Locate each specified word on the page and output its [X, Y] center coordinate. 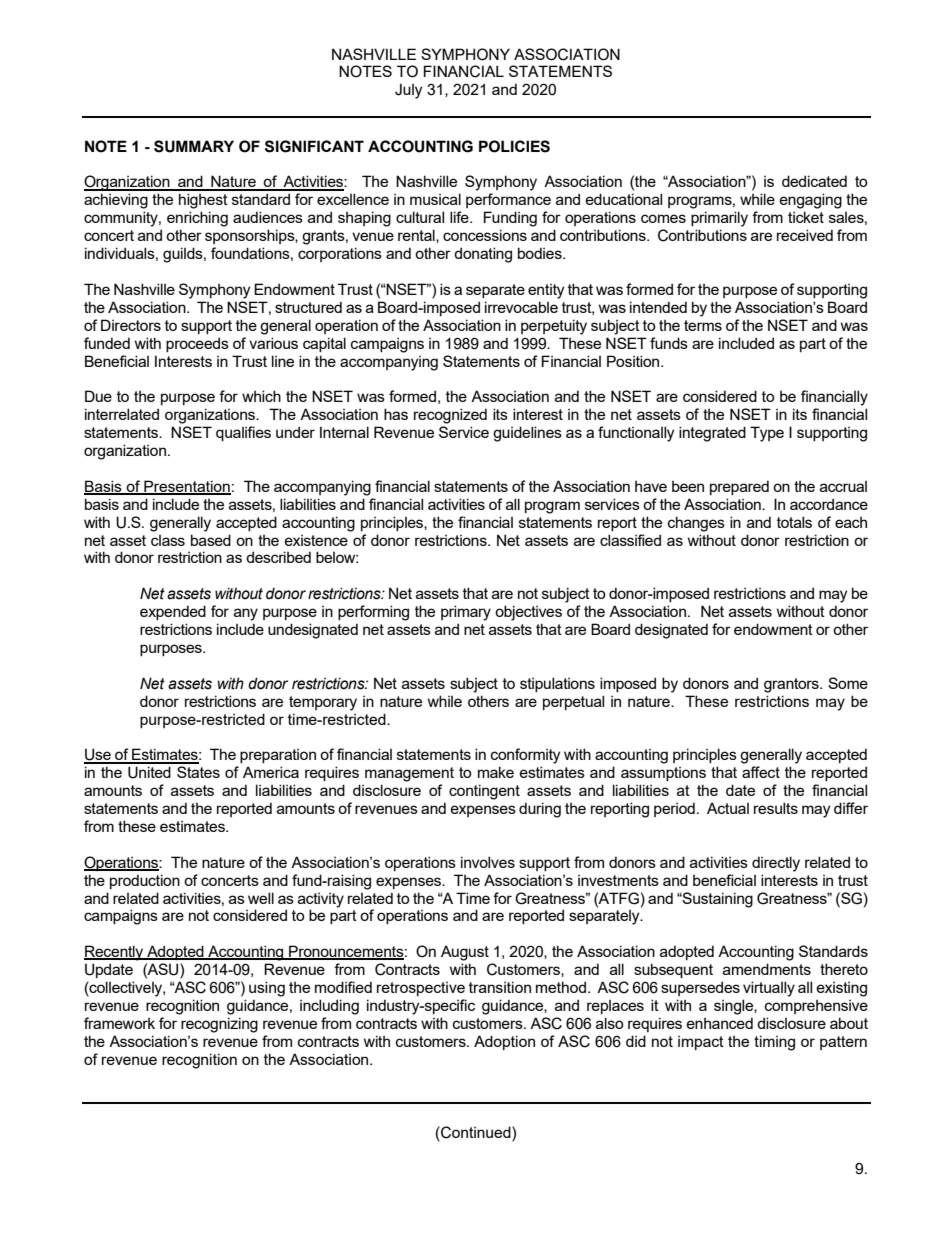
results [776, 808]
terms [703, 325]
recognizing [219, 1025]
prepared [739, 487]
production [145, 881]
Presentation [186, 487]
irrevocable [521, 307]
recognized [450, 416]
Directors [131, 325]
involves [488, 862]
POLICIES [514, 146]
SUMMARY [194, 146]
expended [173, 612]
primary [466, 613]
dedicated [814, 181]
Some [848, 683]
